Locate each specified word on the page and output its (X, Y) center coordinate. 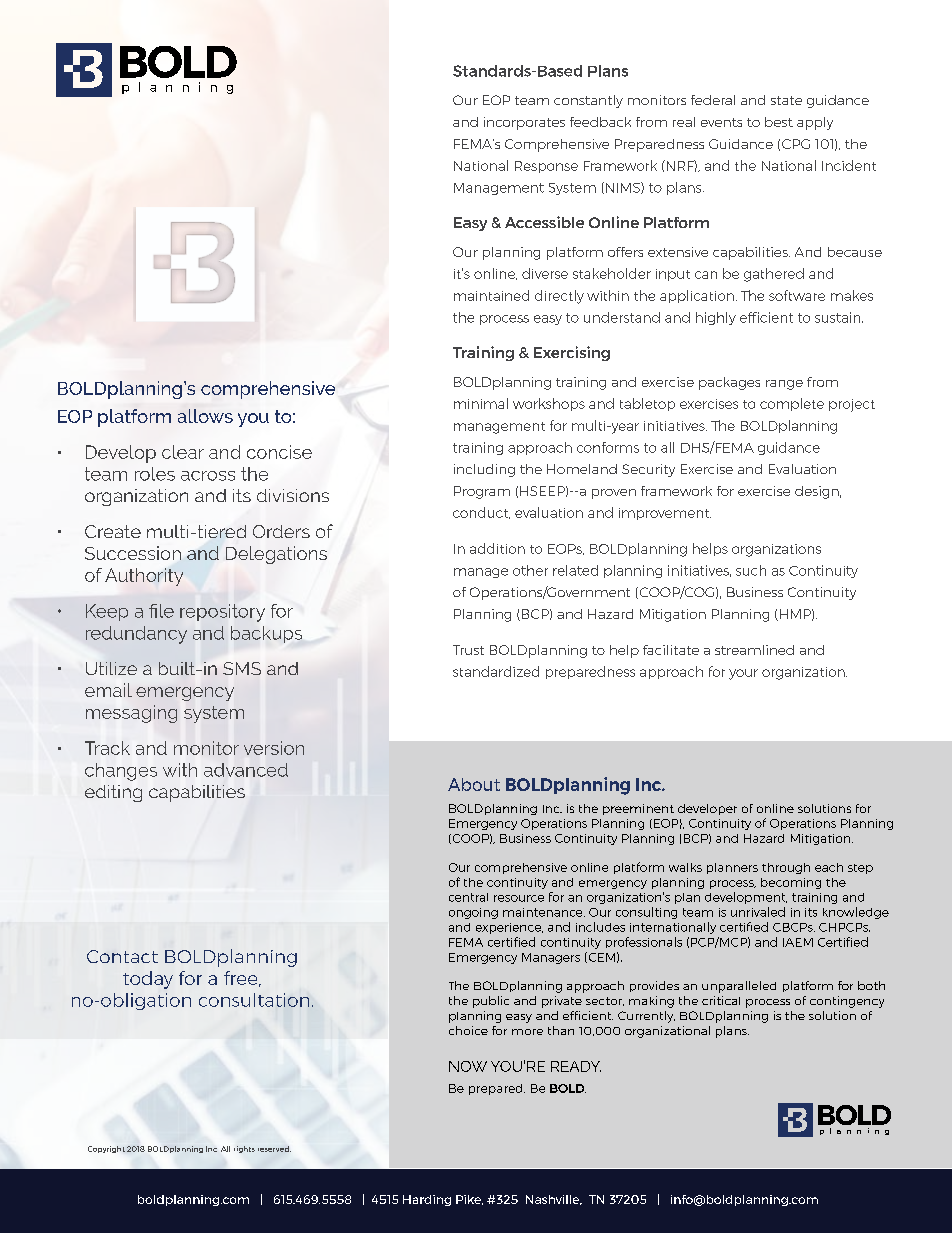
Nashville (554, 1200)
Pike (469, 1200)
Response (546, 167)
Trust (468, 650)
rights (244, 1149)
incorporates (524, 123)
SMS (242, 668)
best (779, 122)
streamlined (754, 650)
